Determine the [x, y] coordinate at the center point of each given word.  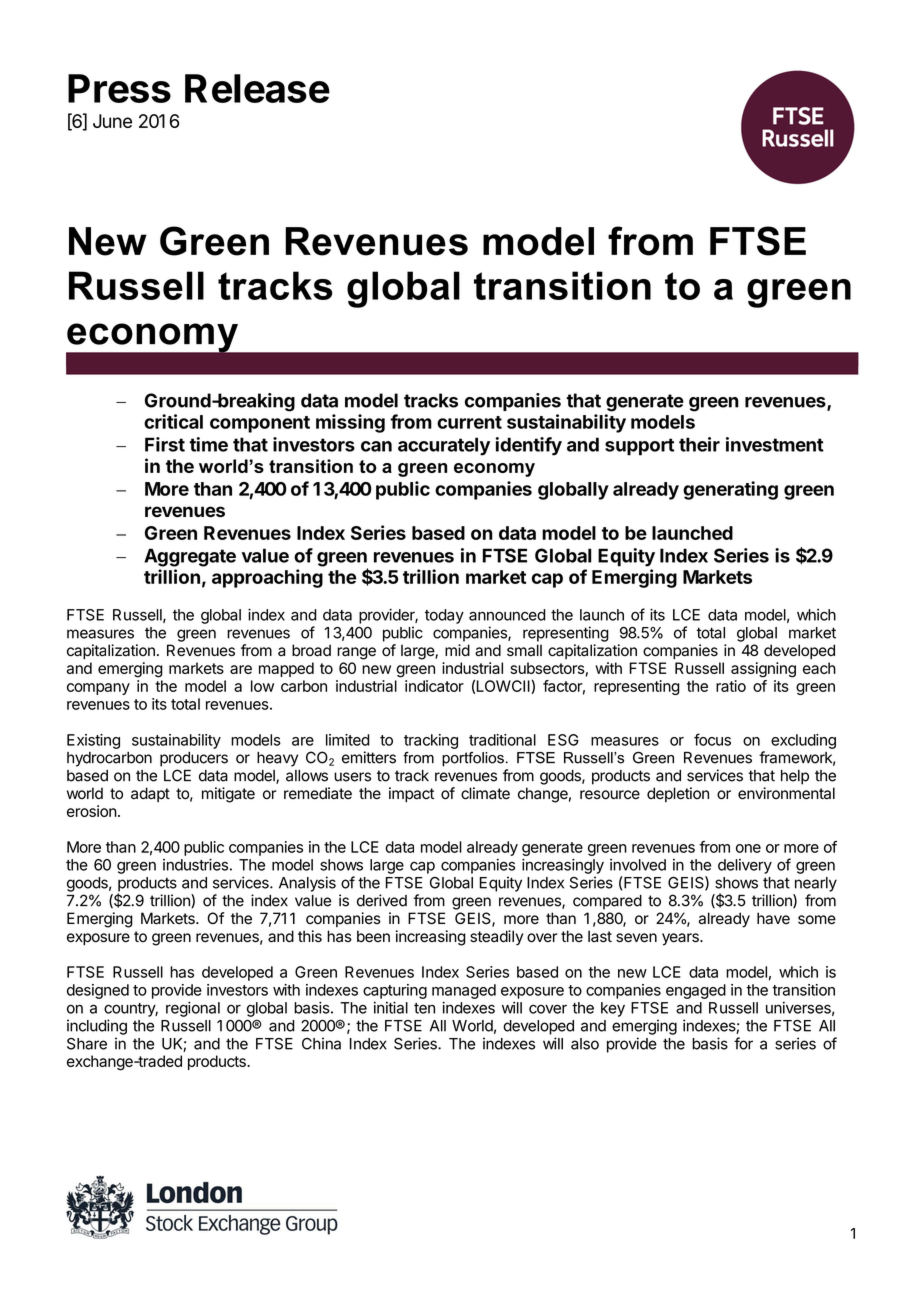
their [699, 444]
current [469, 422]
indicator [434, 686]
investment [775, 444]
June [112, 121]
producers [194, 759]
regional [193, 1009]
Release [257, 88]
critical [173, 421]
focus [712, 739]
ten [424, 1008]
